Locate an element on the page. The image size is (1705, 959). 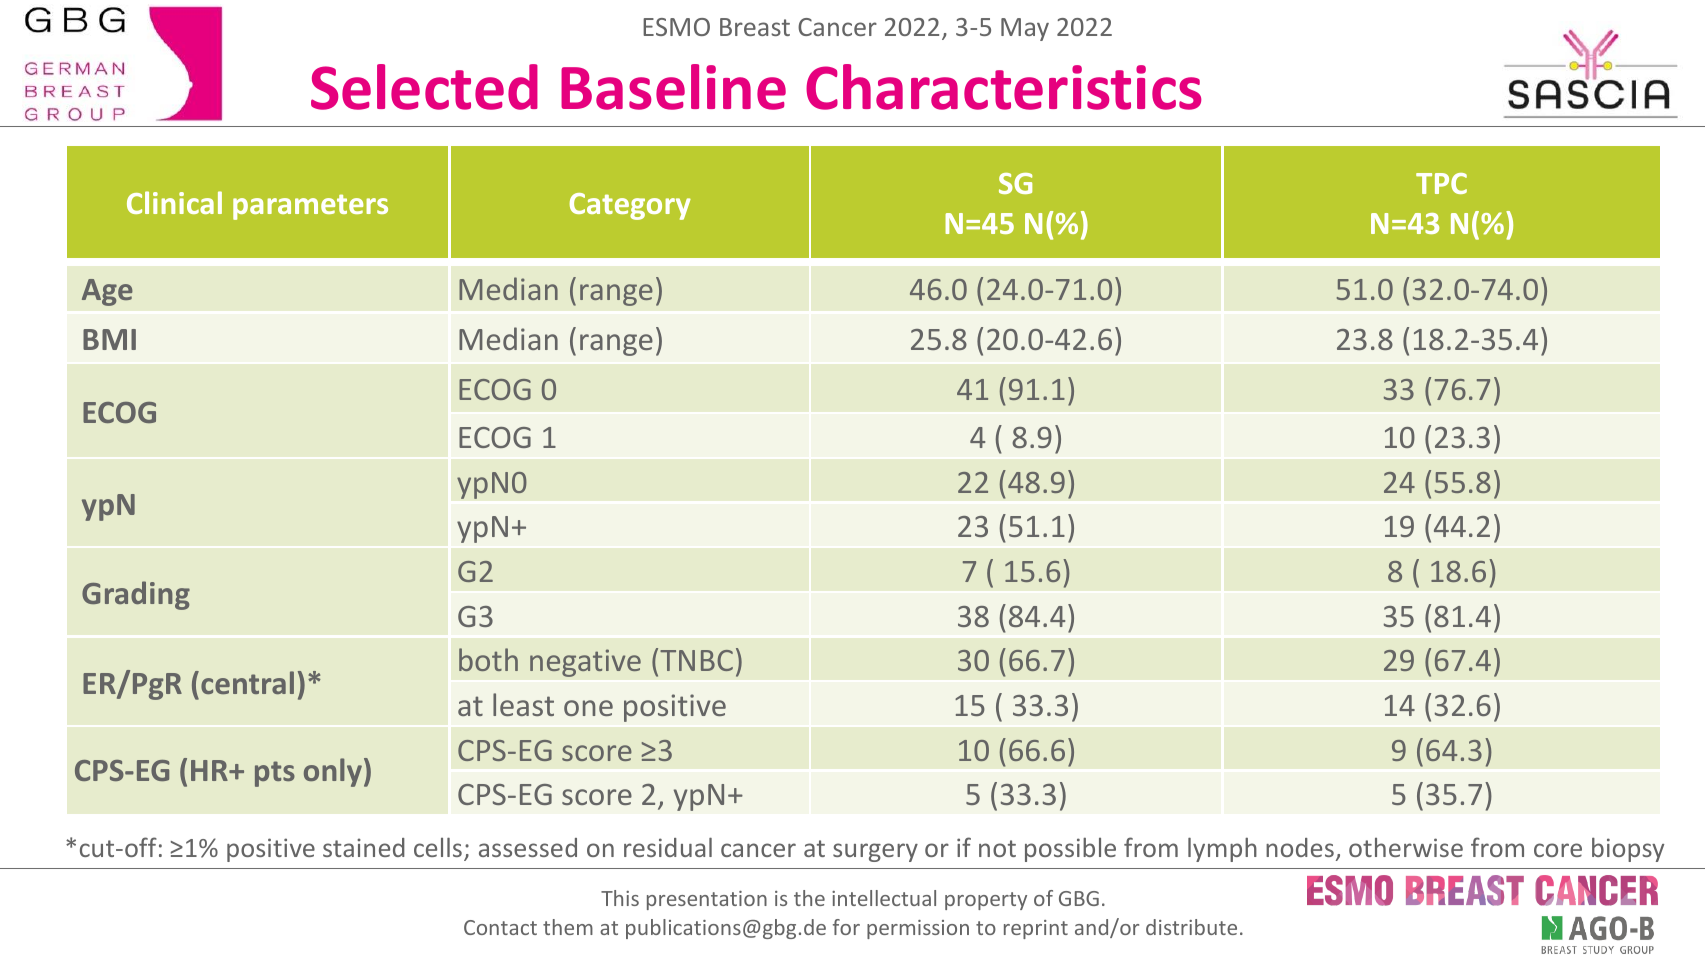
one is located at coordinates (588, 708).
